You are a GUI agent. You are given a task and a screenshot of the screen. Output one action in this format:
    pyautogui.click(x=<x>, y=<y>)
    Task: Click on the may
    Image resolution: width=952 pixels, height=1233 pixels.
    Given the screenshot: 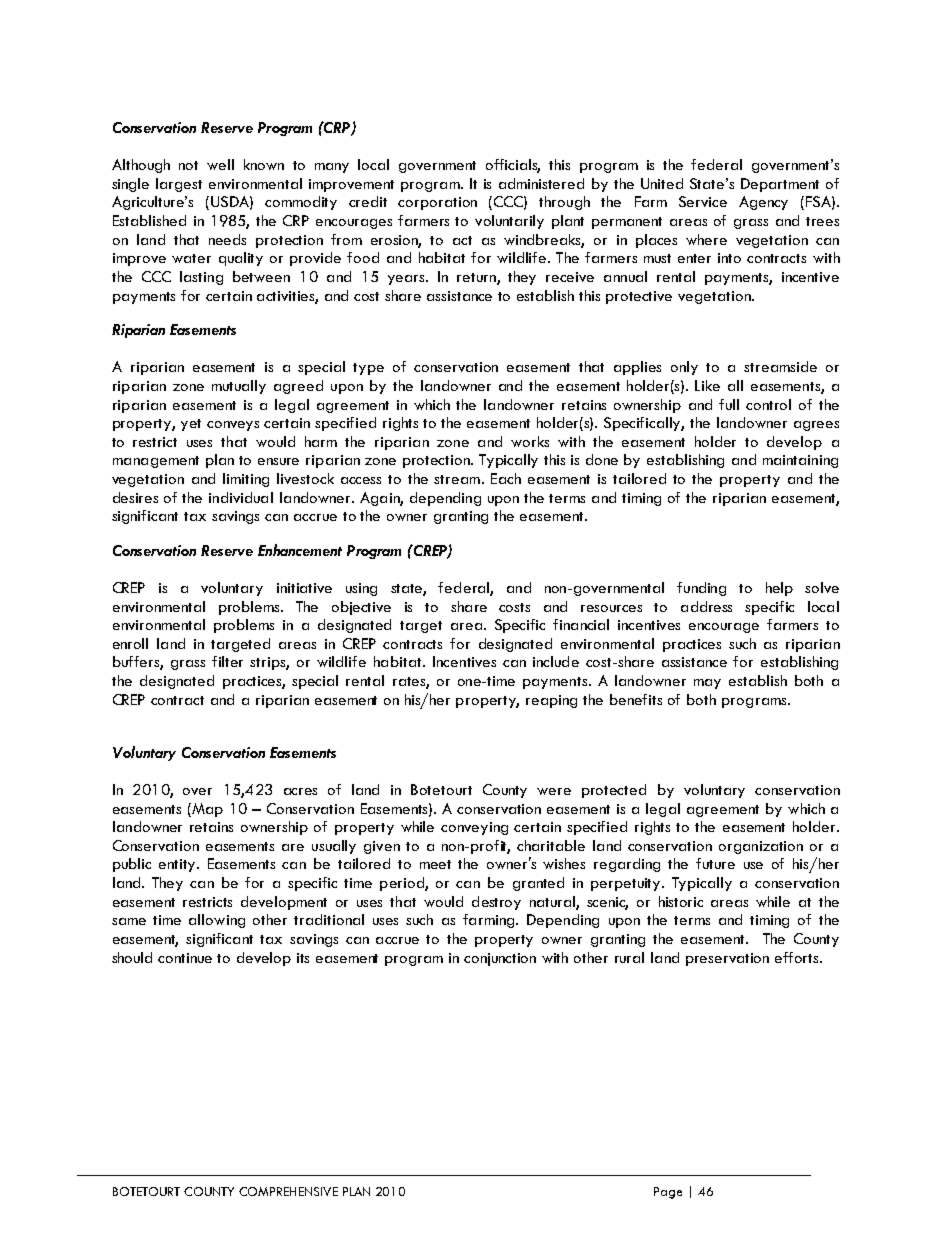 What is the action you would take?
    pyautogui.click(x=707, y=684)
